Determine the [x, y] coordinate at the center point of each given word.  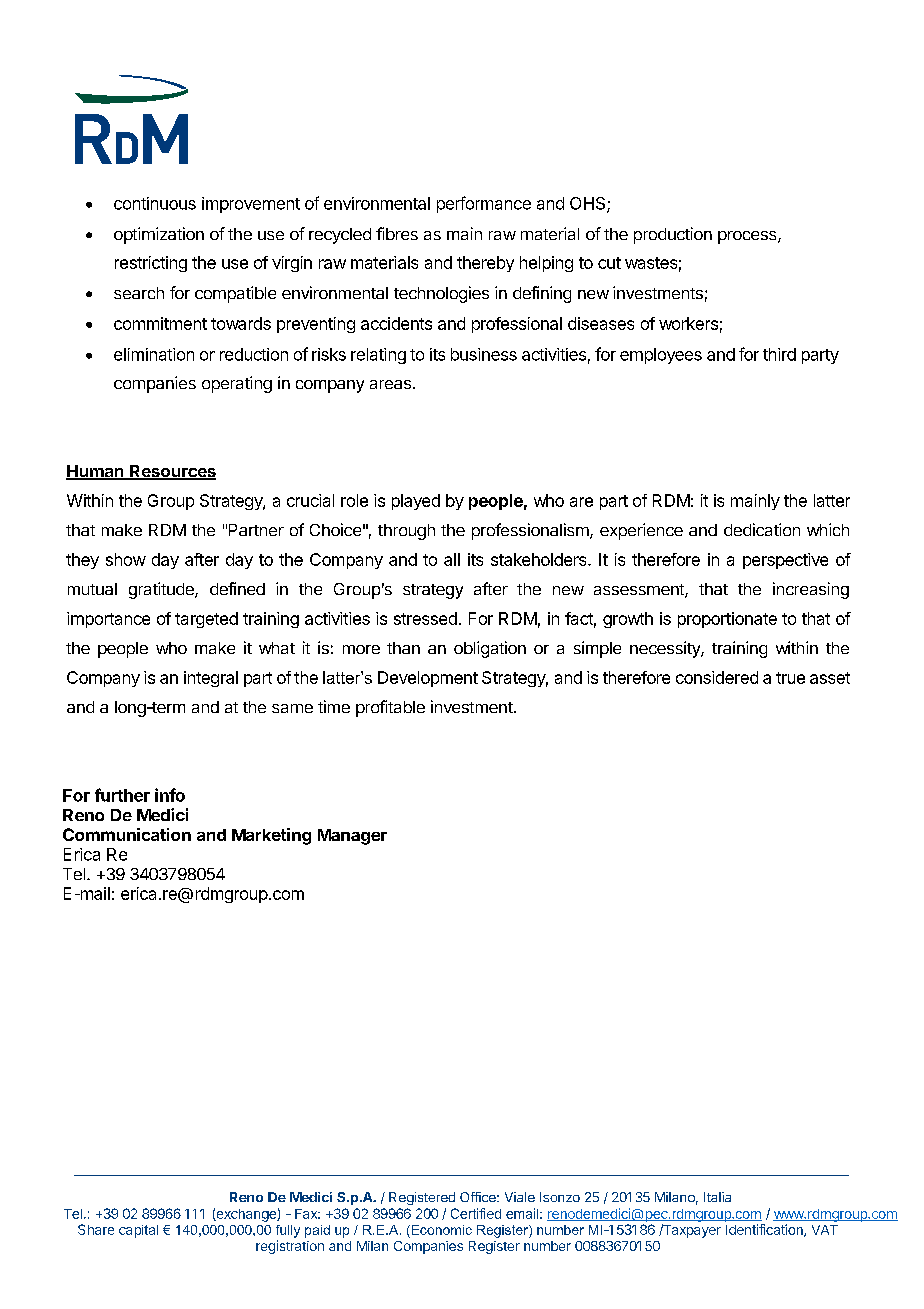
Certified [476, 1213]
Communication [127, 834]
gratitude [162, 590]
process [748, 237]
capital [138, 1231]
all [452, 559]
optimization [159, 235]
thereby [485, 264]
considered [717, 677]
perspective [785, 561]
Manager [352, 837]
